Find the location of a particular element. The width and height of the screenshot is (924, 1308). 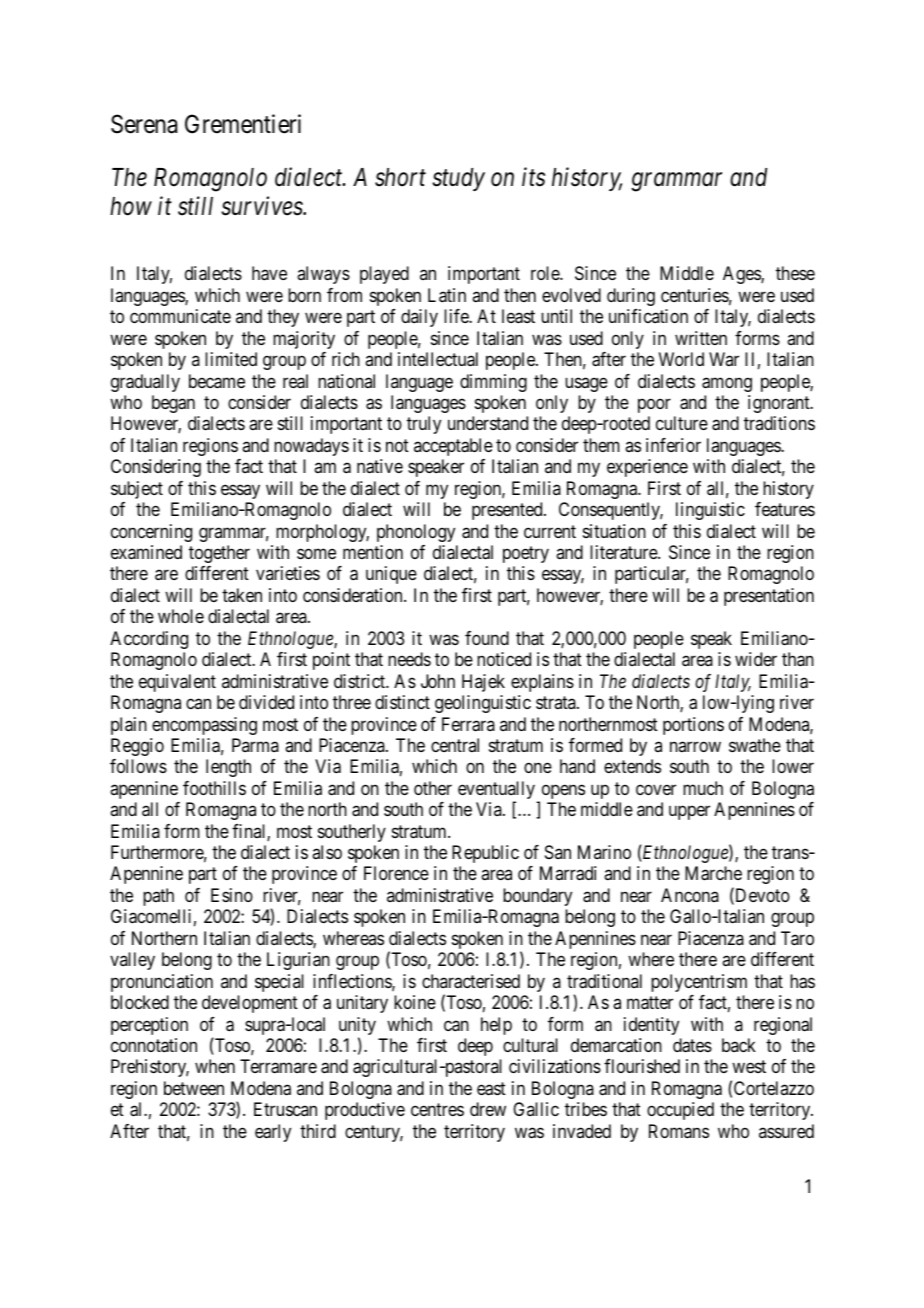

between is located at coordinates (194, 1088).
